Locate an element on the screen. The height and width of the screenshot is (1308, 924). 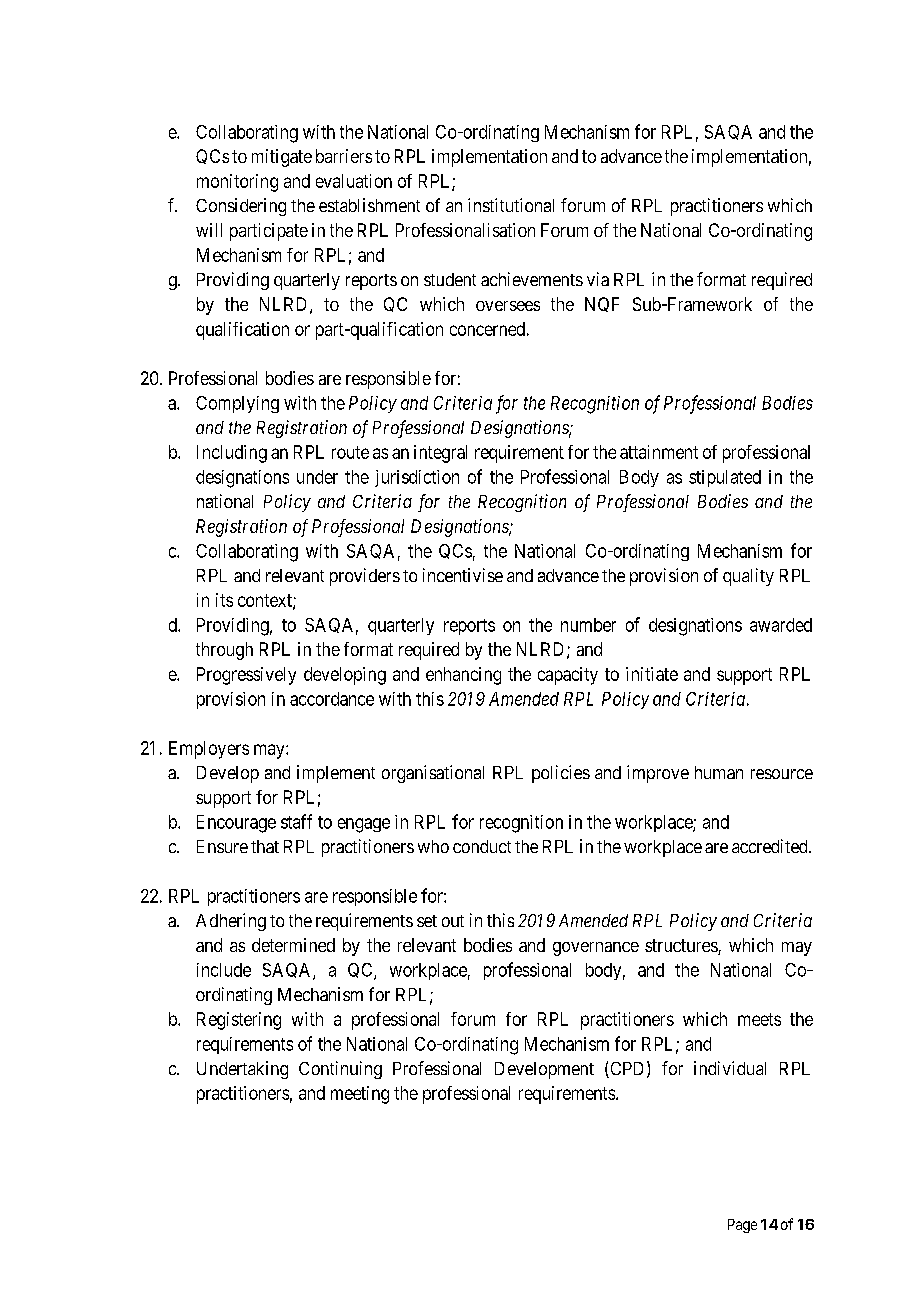
mitigate is located at coordinates (282, 158).
